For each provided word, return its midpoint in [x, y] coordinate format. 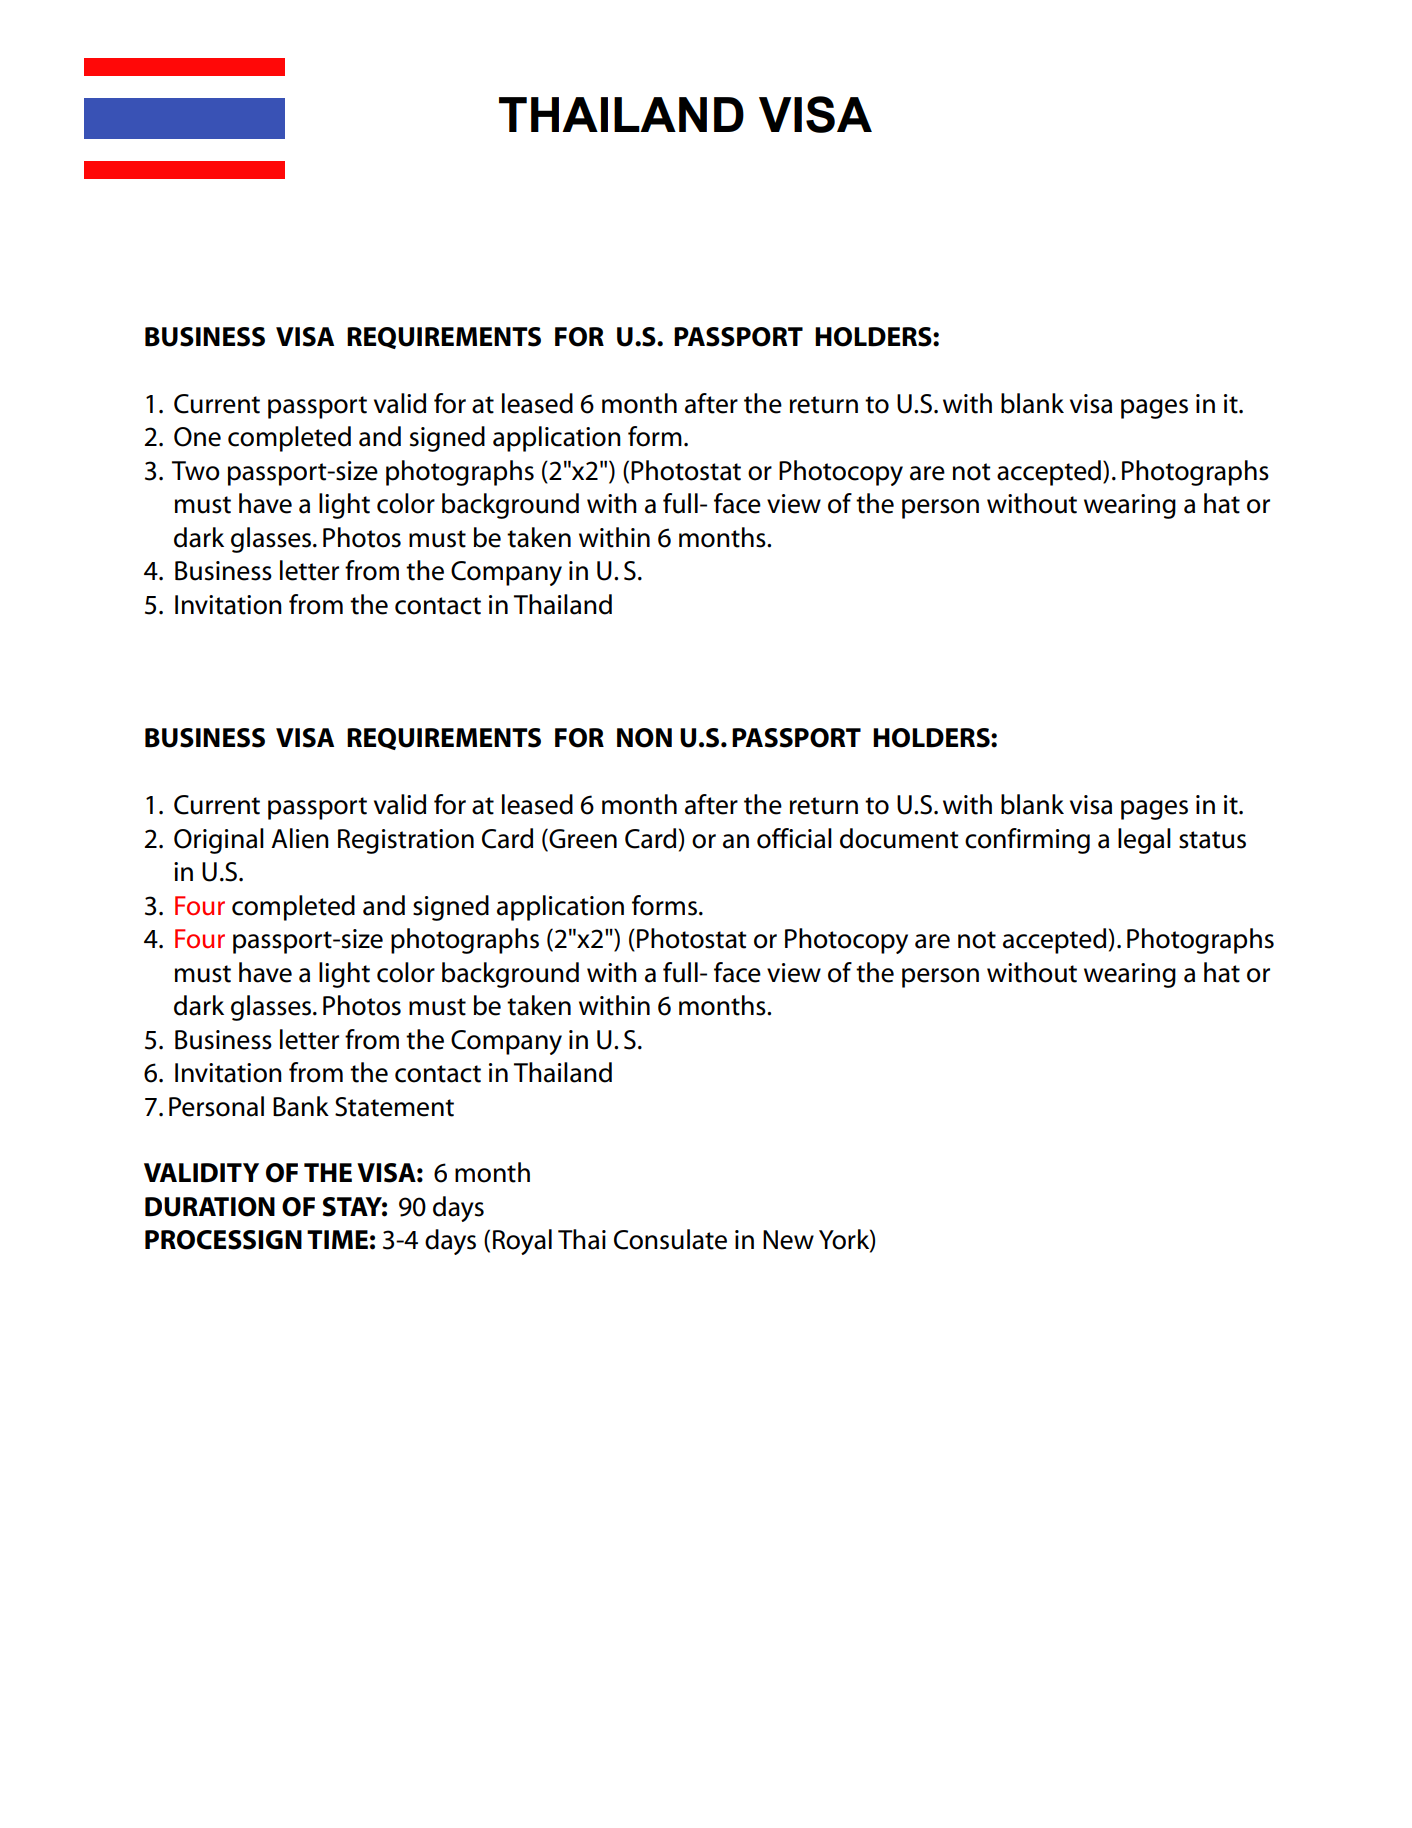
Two [196, 471]
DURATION [210, 1207]
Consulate [670, 1239]
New [788, 1240]
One [197, 437]
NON [644, 738]
